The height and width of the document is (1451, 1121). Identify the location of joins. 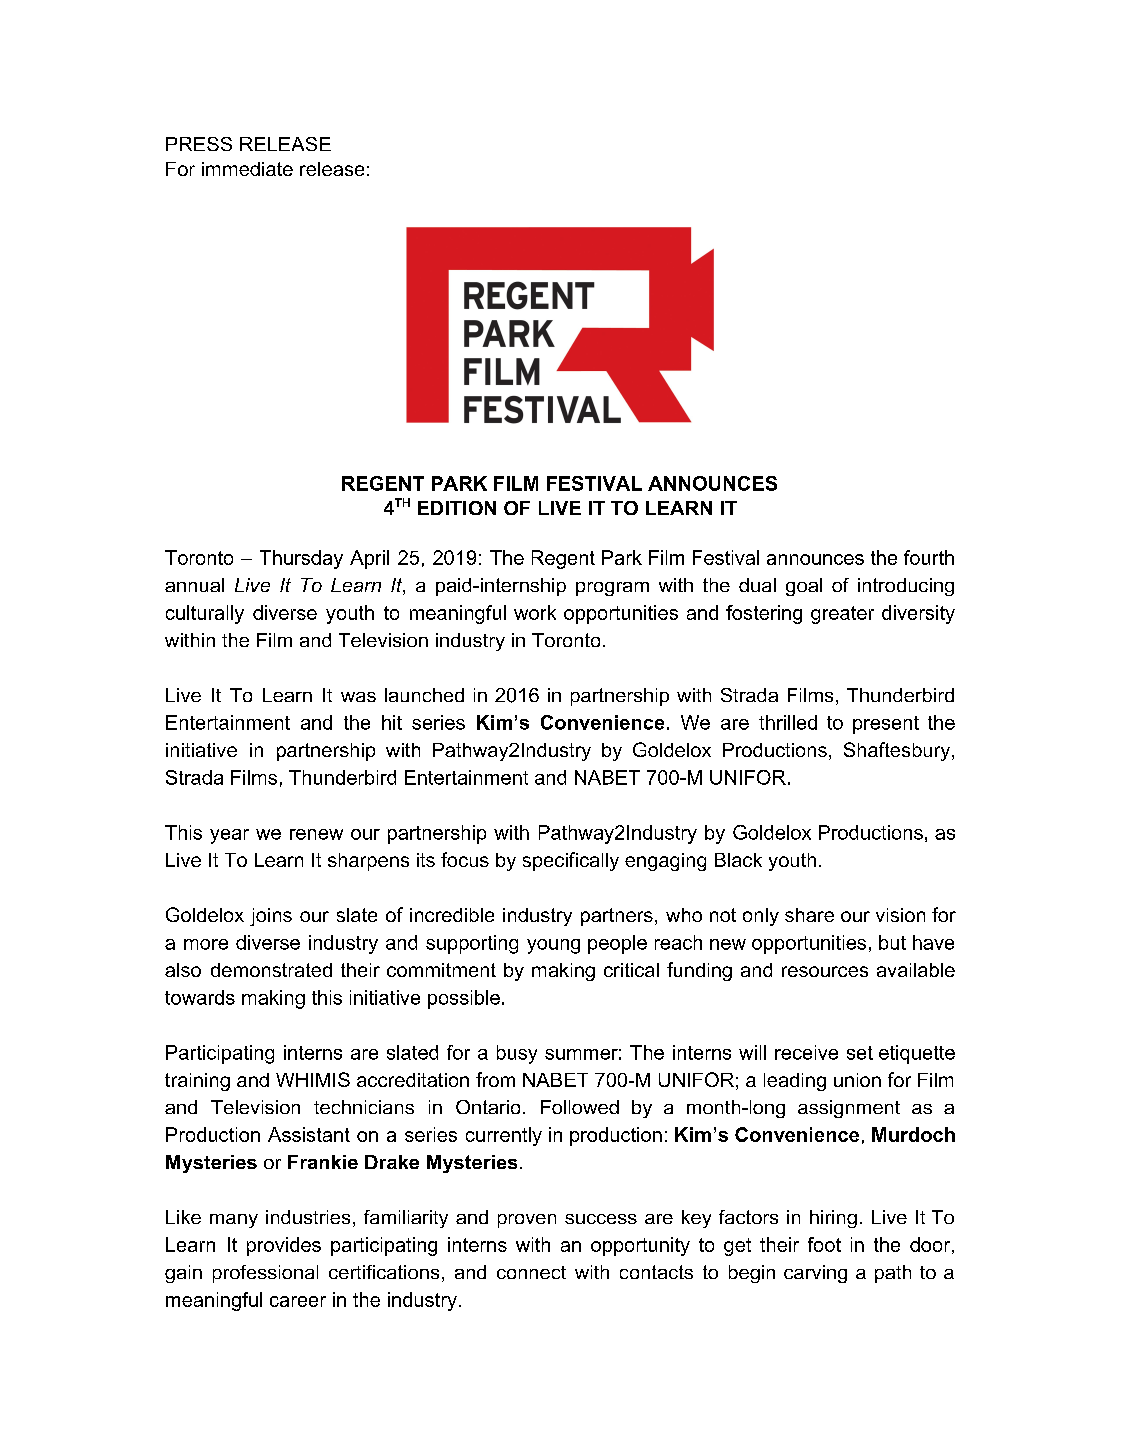
(271, 917).
